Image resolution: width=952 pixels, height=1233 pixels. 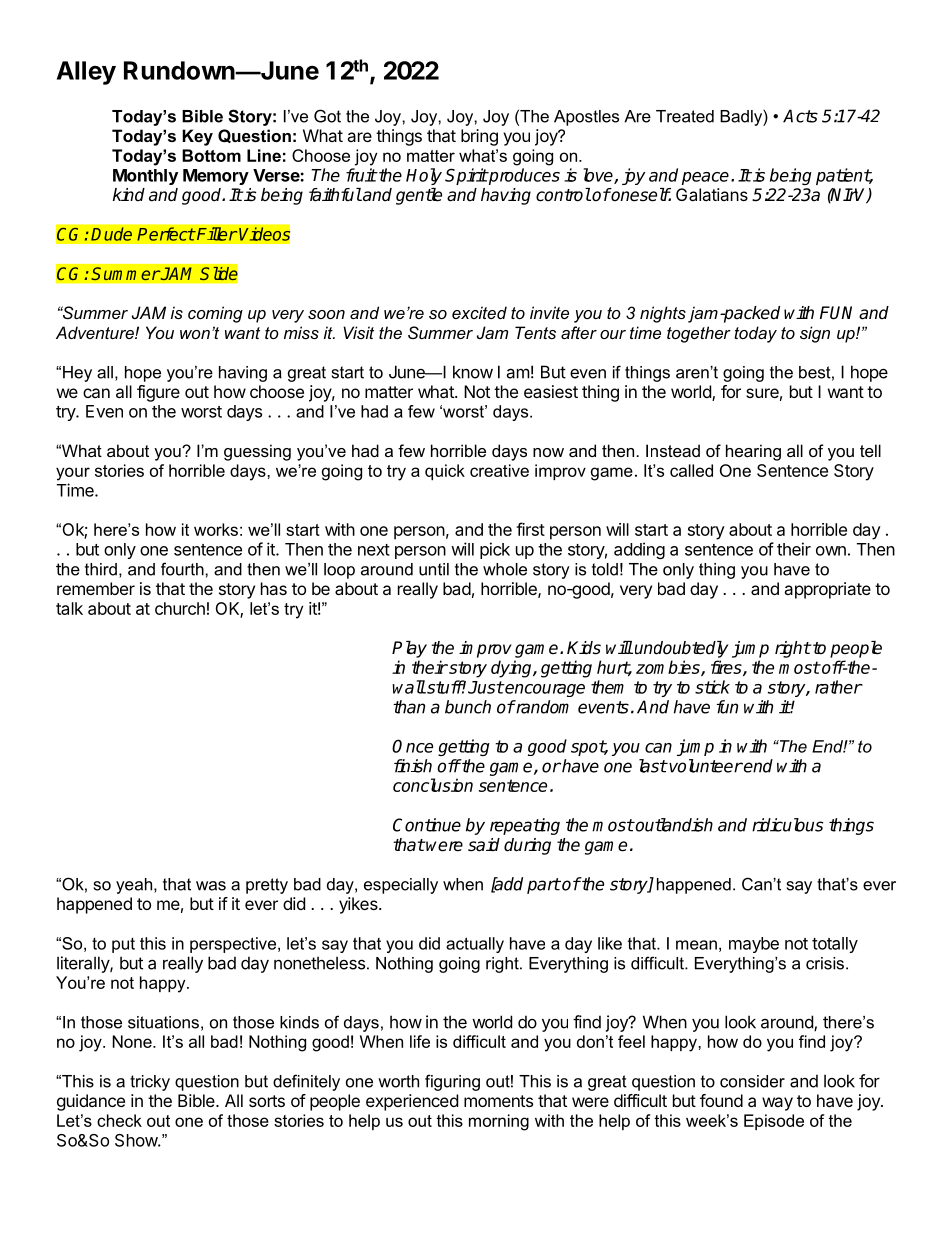 I want to click on tricky, so click(x=150, y=1083).
